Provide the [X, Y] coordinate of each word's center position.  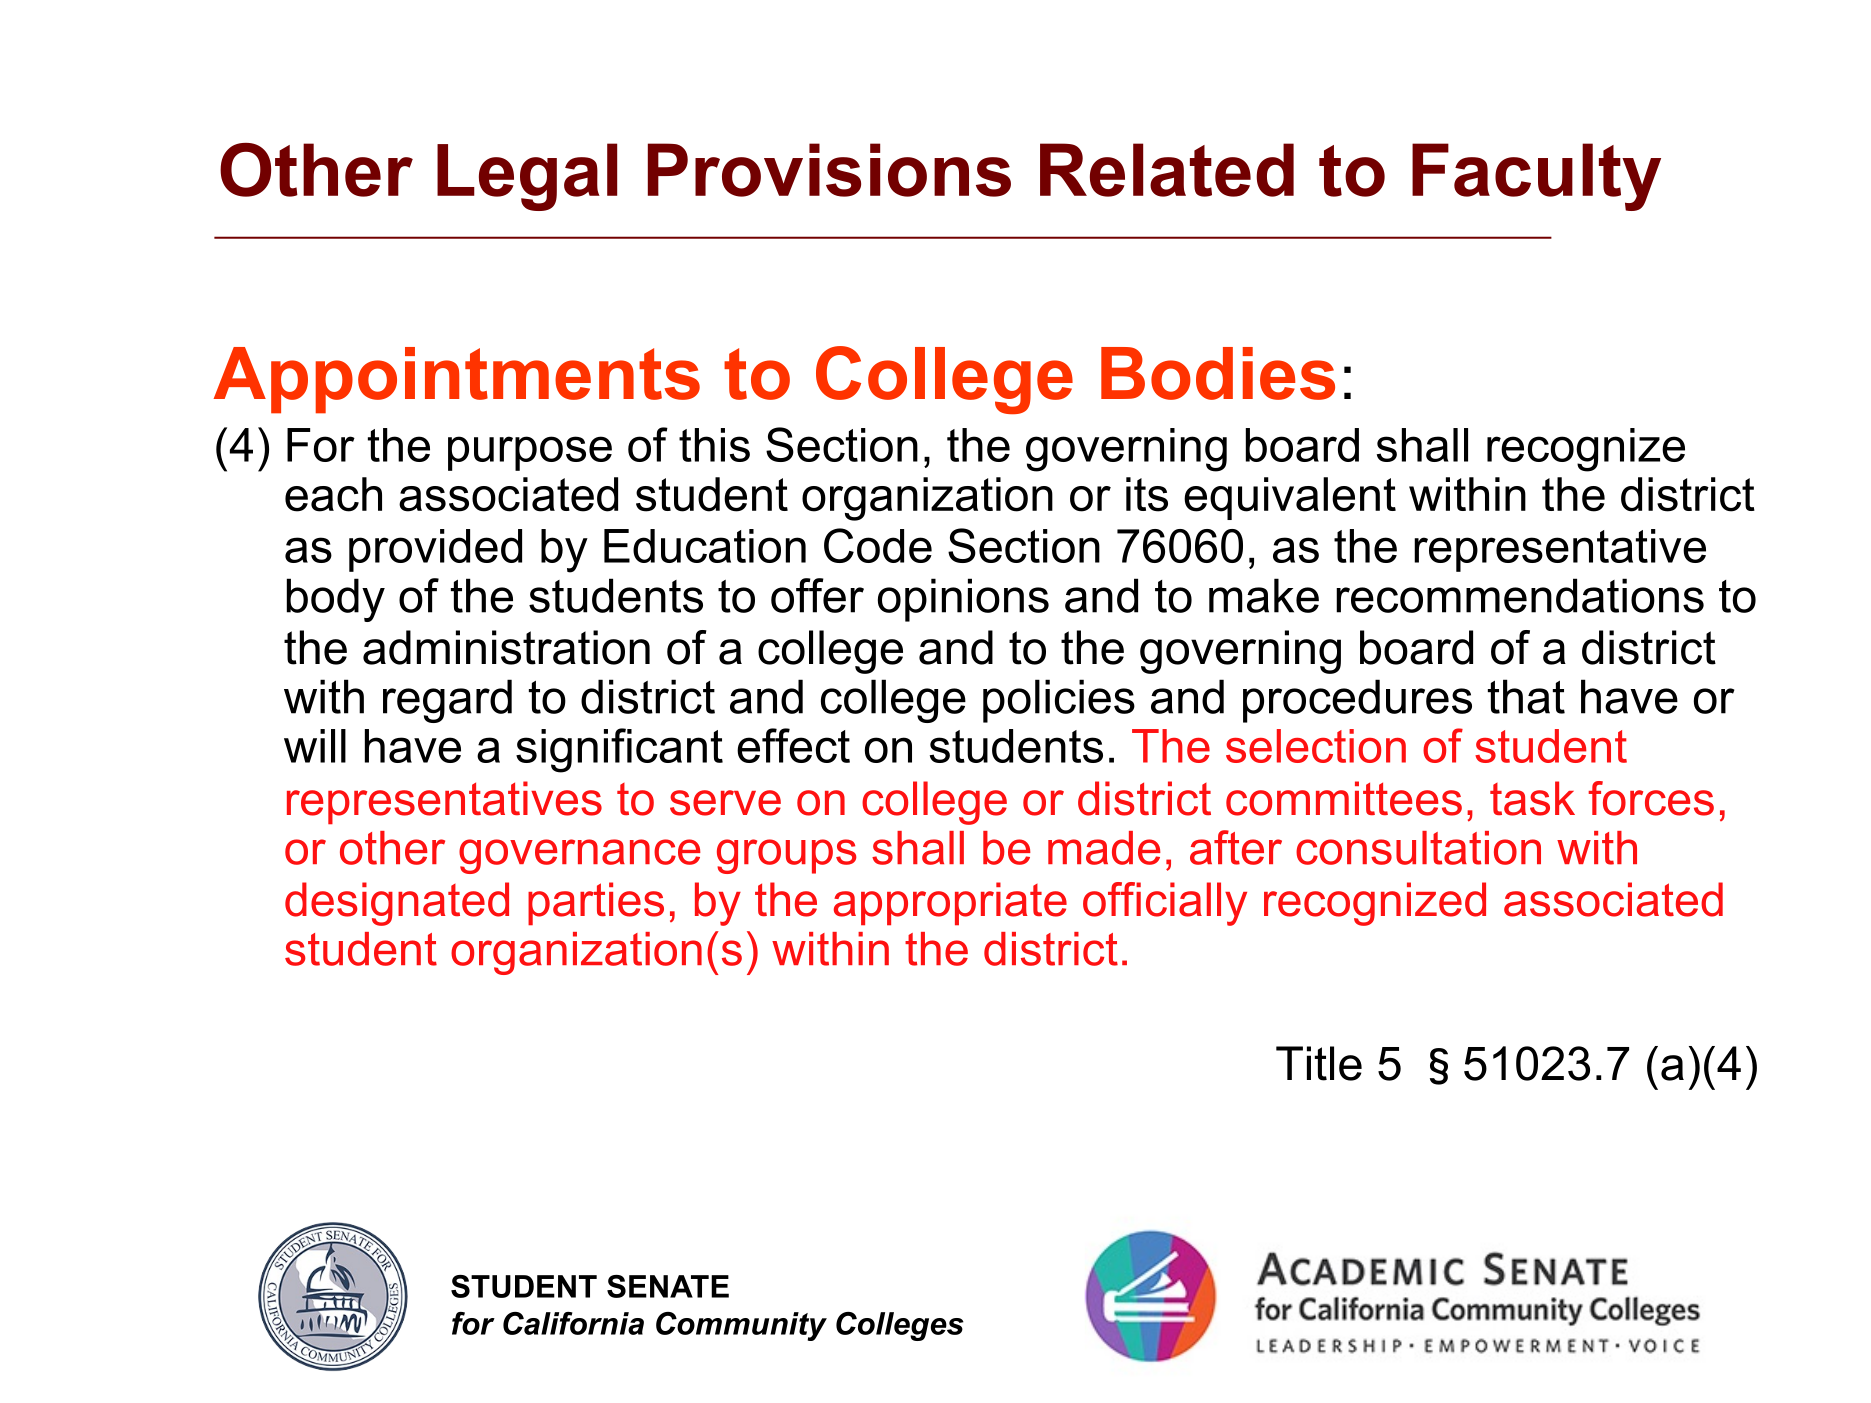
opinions [963, 600]
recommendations [1520, 595]
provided [435, 550]
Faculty [1536, 177]
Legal [527, 177]
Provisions [829, 170]
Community [741, 1326]
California [573, 1323]
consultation [1418, 848]
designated [397, 904]
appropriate [950, 903]
